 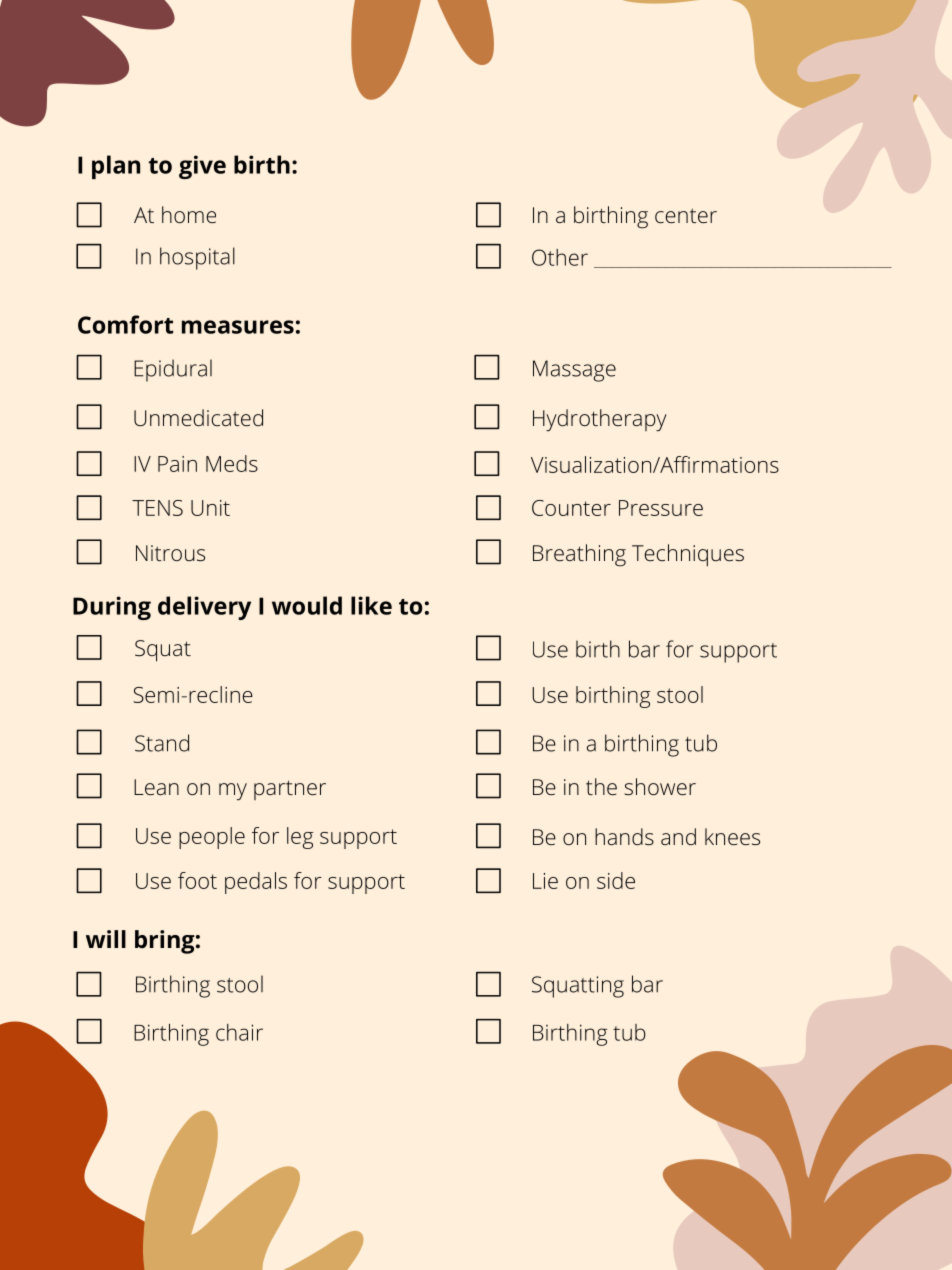 What do you see at coordinates (177, 464) in the screenshot?
I see `Pain` at bounding box center [177, 464].
